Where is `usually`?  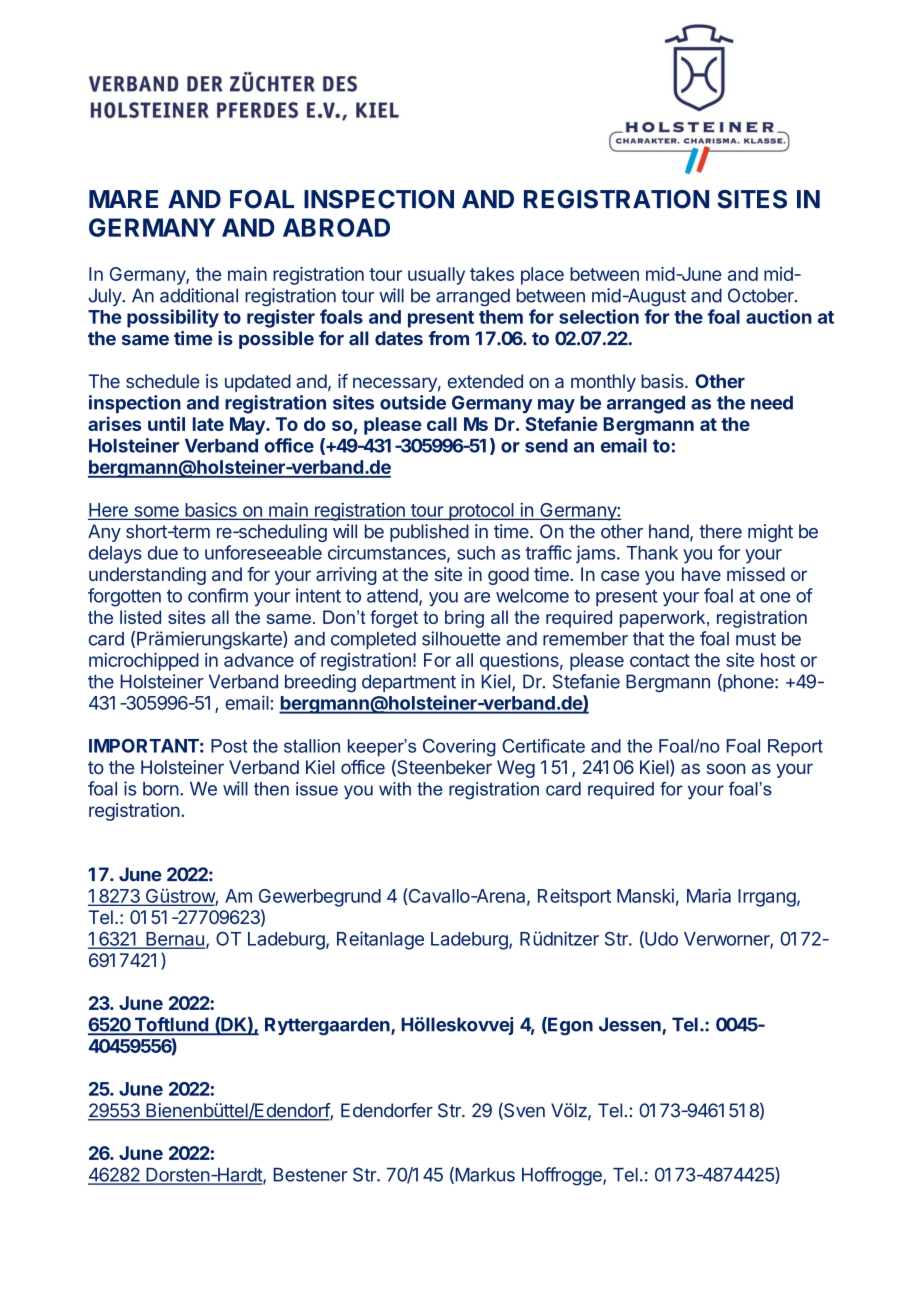
usually is located at coordinates (436, 276).
